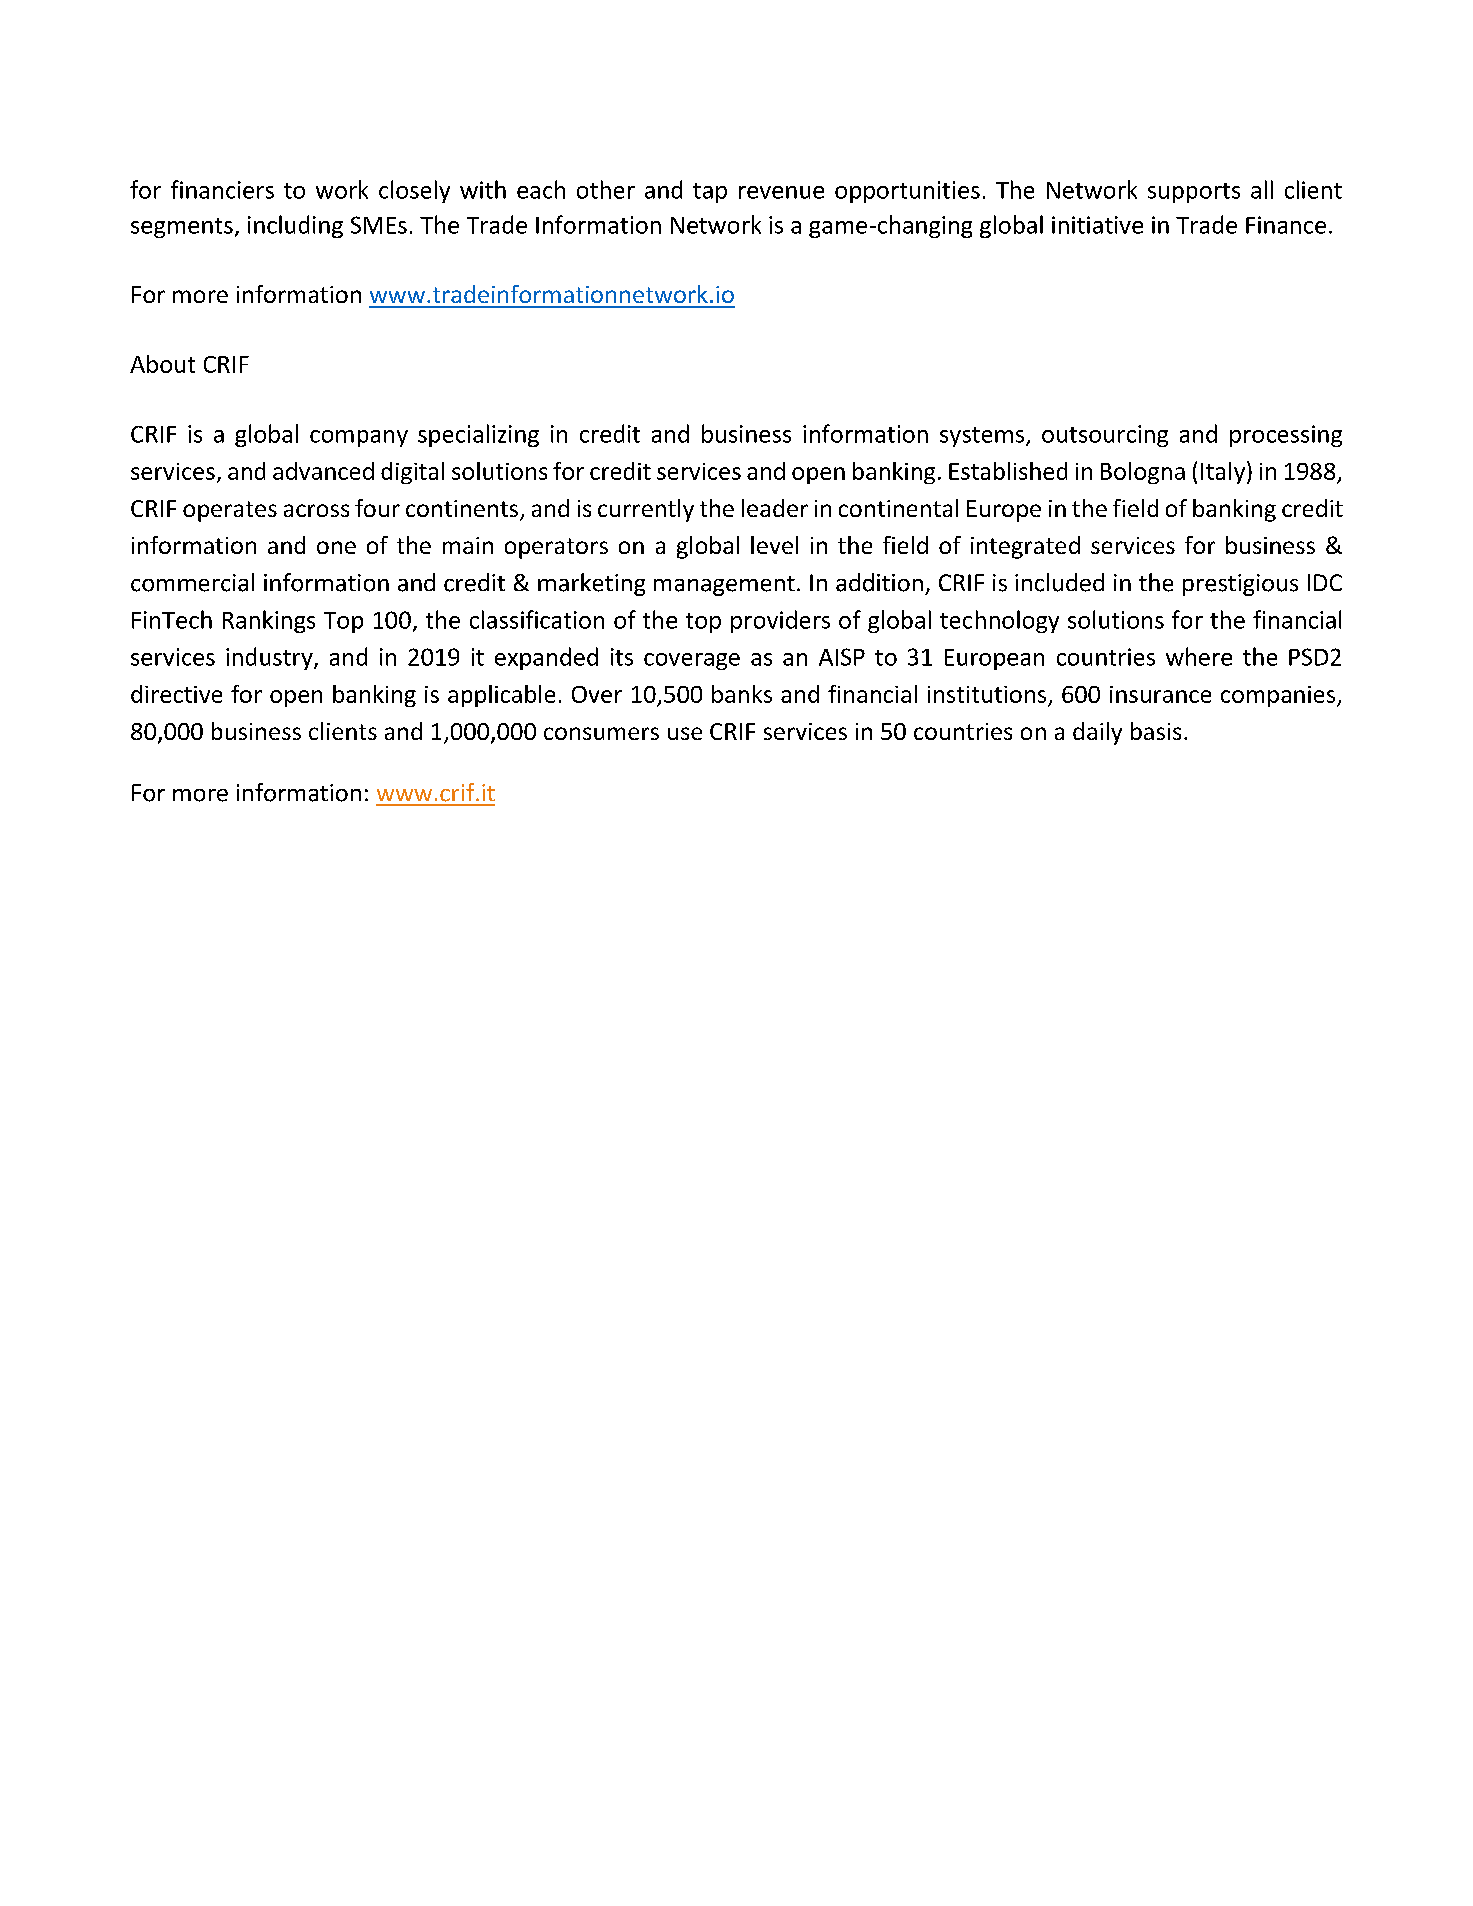 This document has height=1906, width=1473. What do you see at coordinates (176, 694) in the document?
I see `directive` at bounding box center [176, 694].
